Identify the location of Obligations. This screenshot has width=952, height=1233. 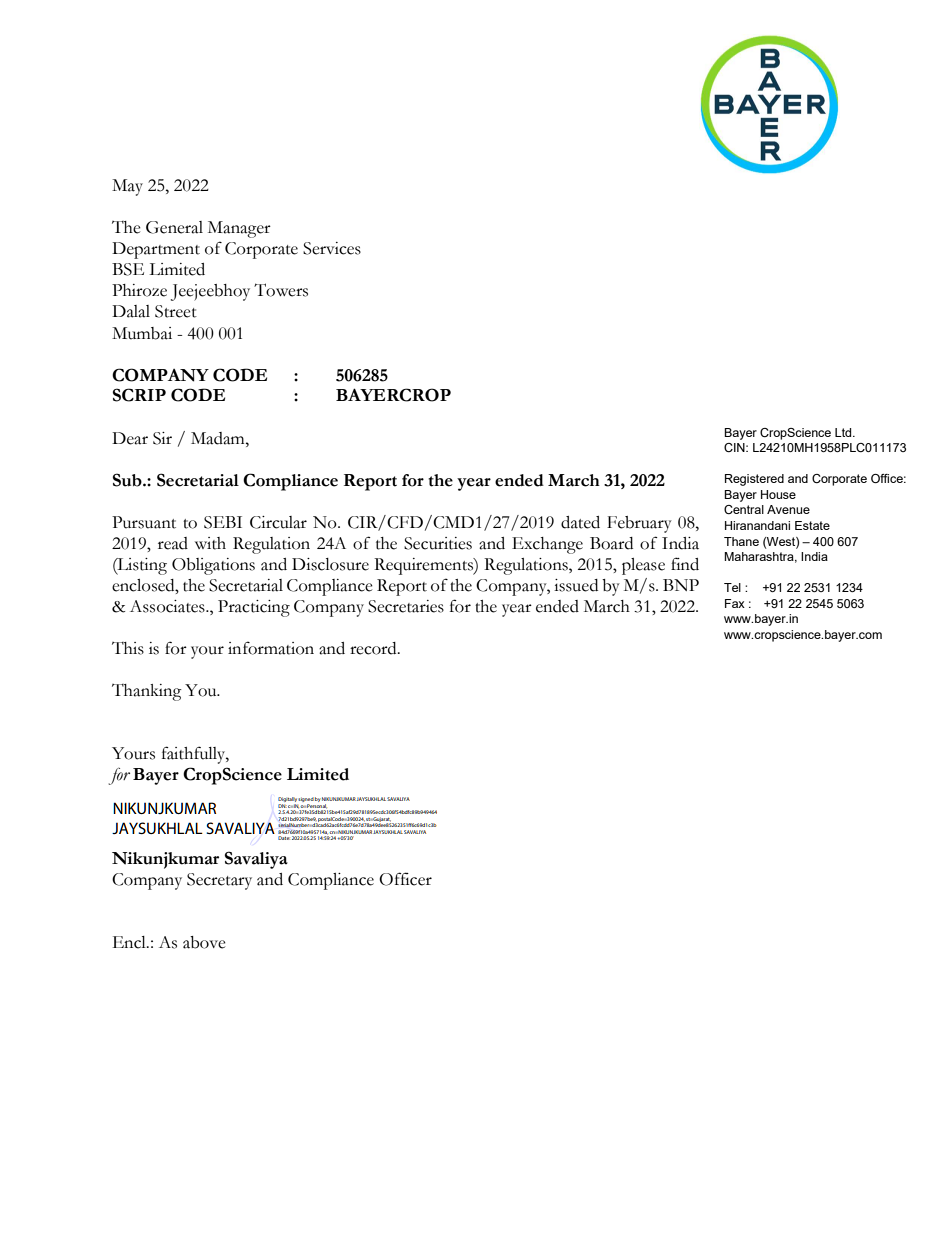
(213, 566).
